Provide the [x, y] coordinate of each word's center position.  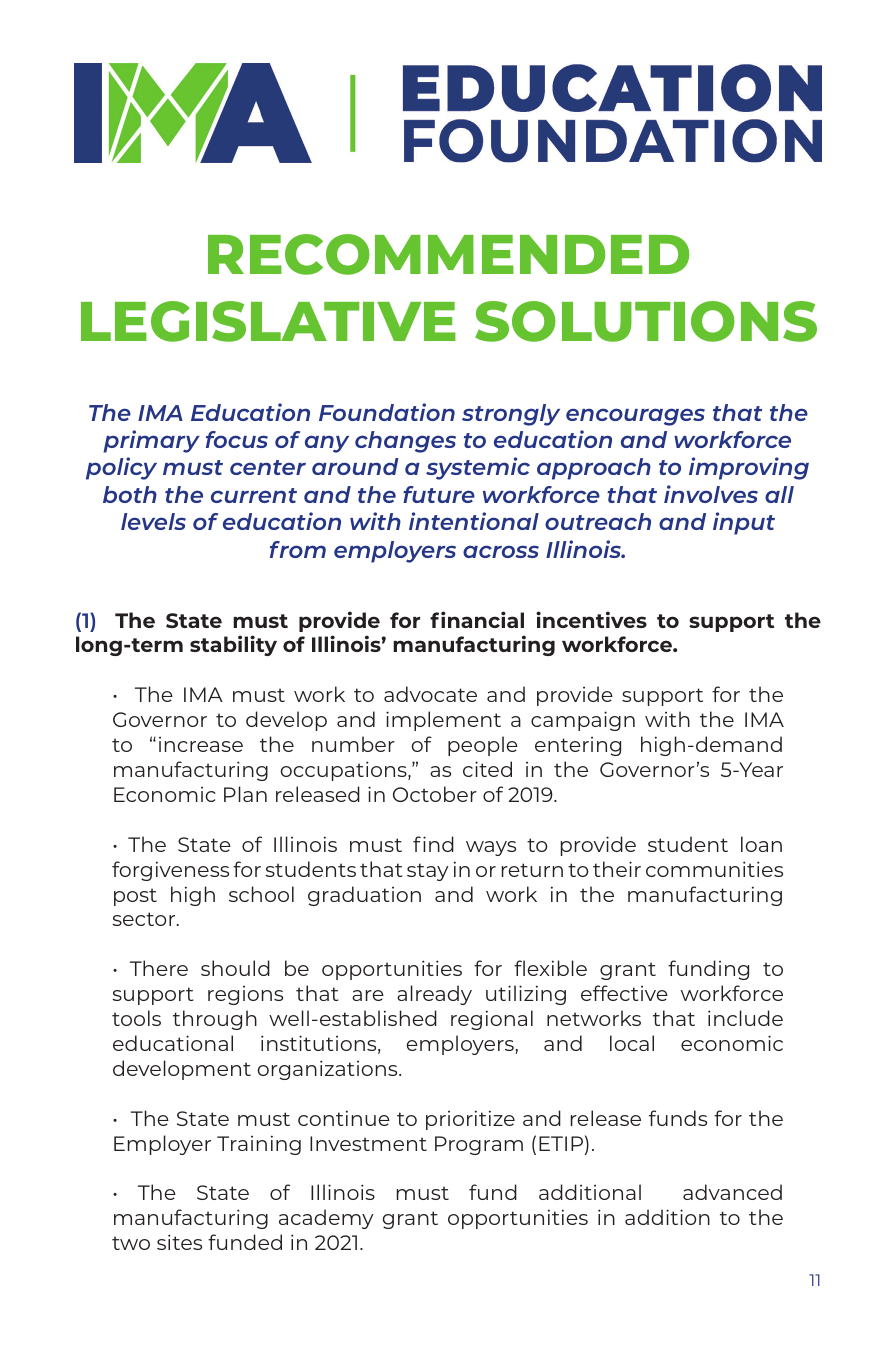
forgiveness [170, 871]
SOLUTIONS [646, 321]
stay [428, 872]
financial [477, 619]
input [744, 523]
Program [479, 1145]
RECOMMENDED [448, 254]
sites [179, 1242]
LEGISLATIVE [268, 321]
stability [233, 645]
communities [714, 869]
